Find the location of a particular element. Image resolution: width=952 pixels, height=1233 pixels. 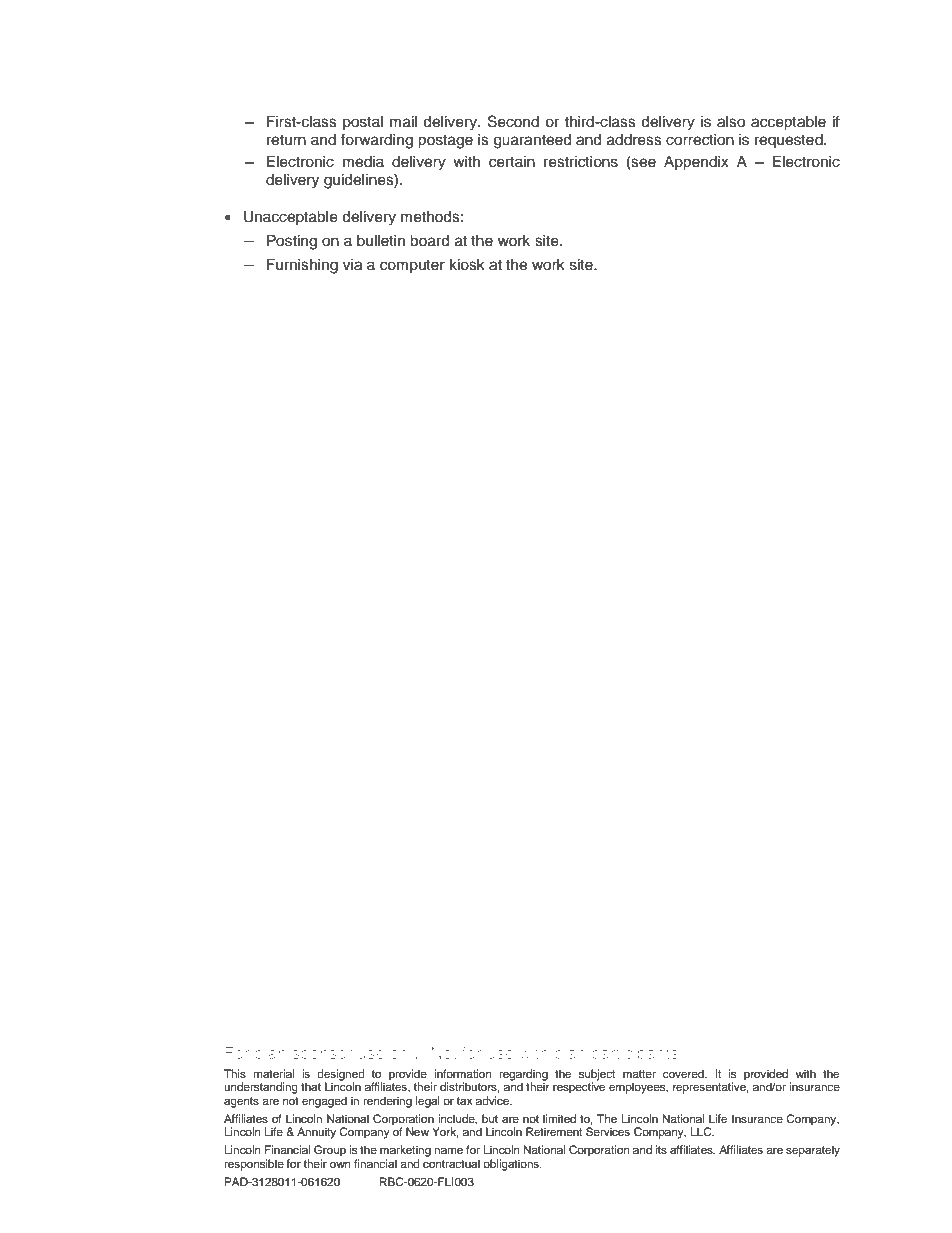

Annuity is located at coordinates (316, 1133).
